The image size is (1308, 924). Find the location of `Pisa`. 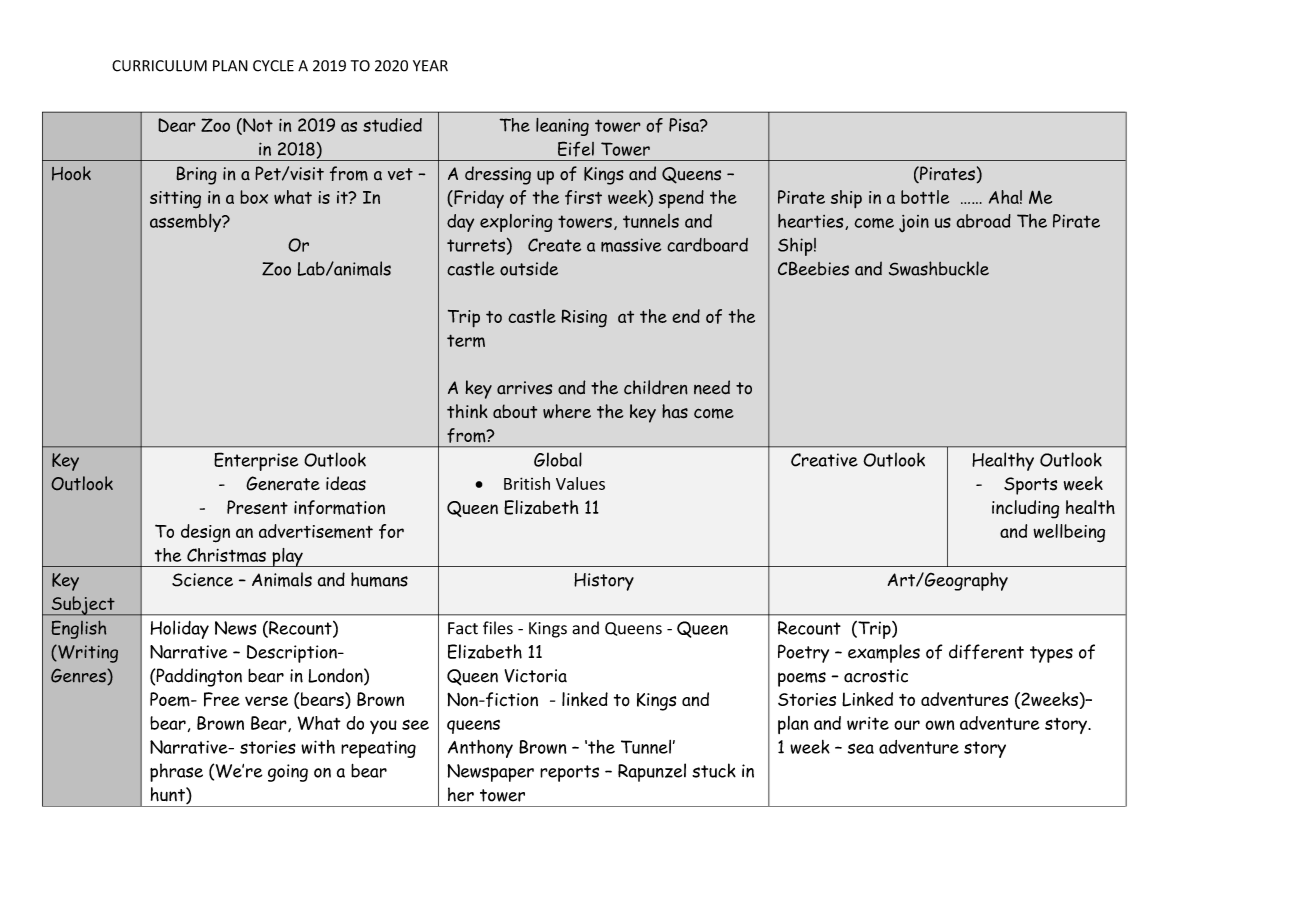

Pisa is located at coordinates (685, 125).
